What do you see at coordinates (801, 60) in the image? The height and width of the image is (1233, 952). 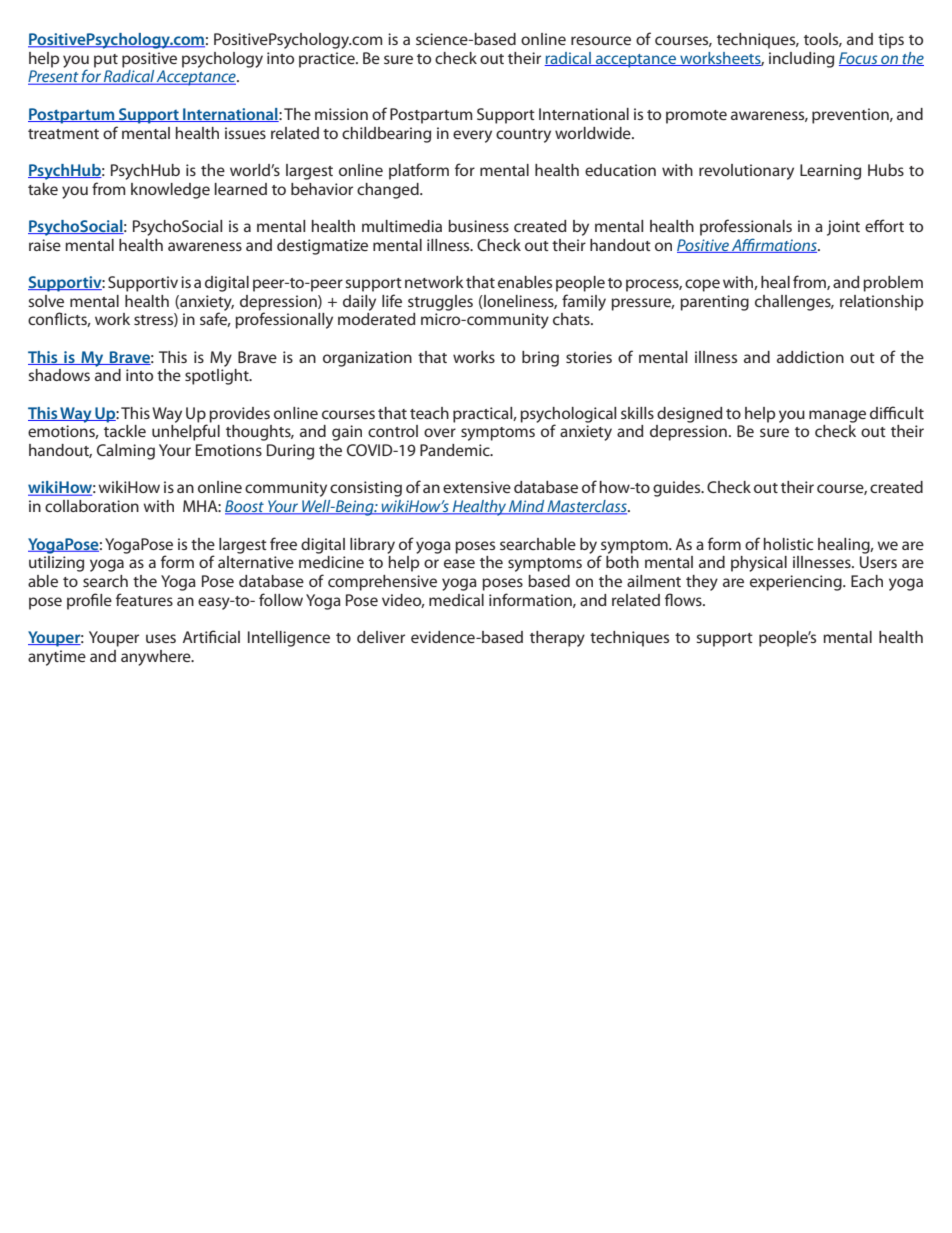 I see `including` at bounding box center [801, 60].
